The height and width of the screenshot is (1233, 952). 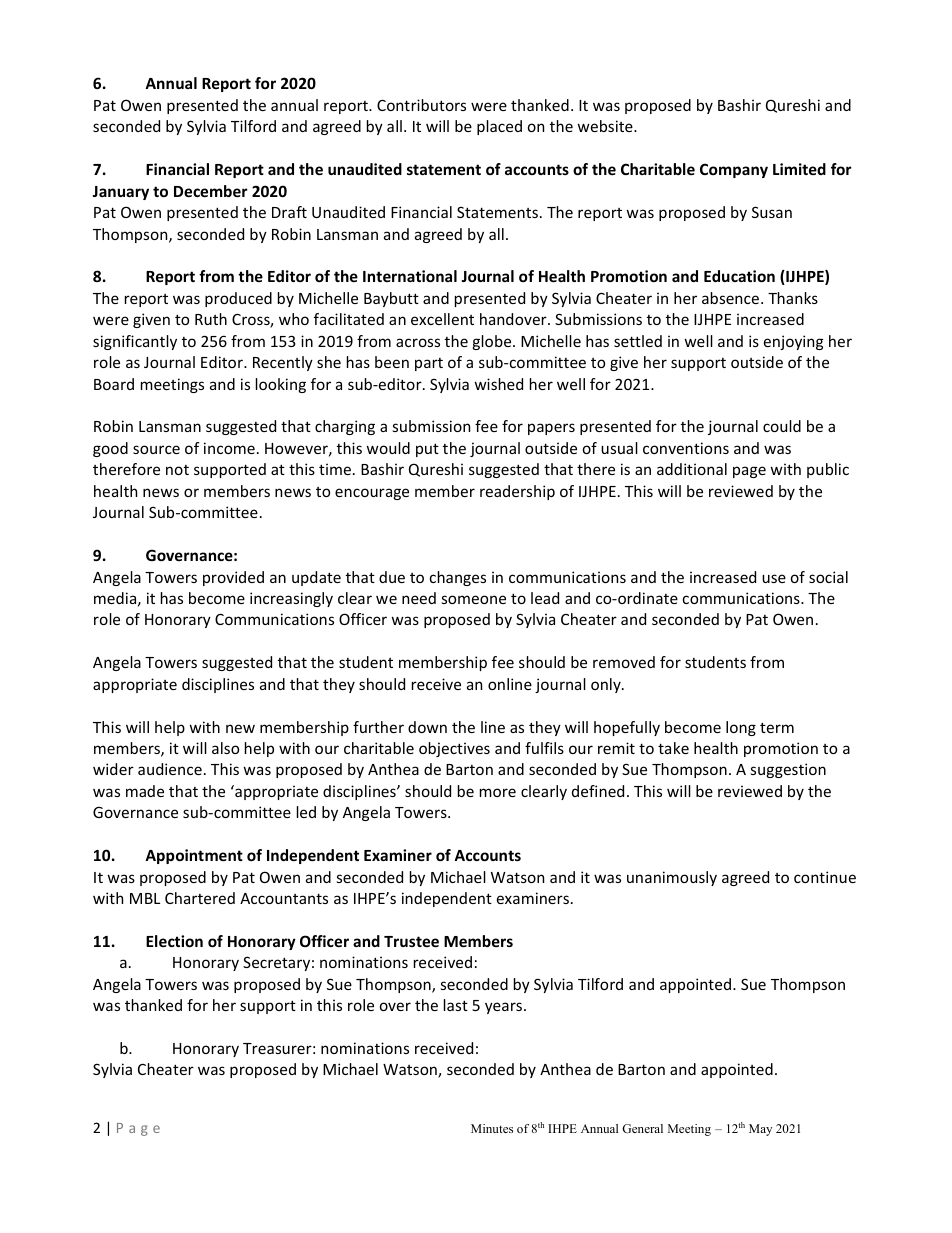 I want to click on not, so click(x=177, y=470).
